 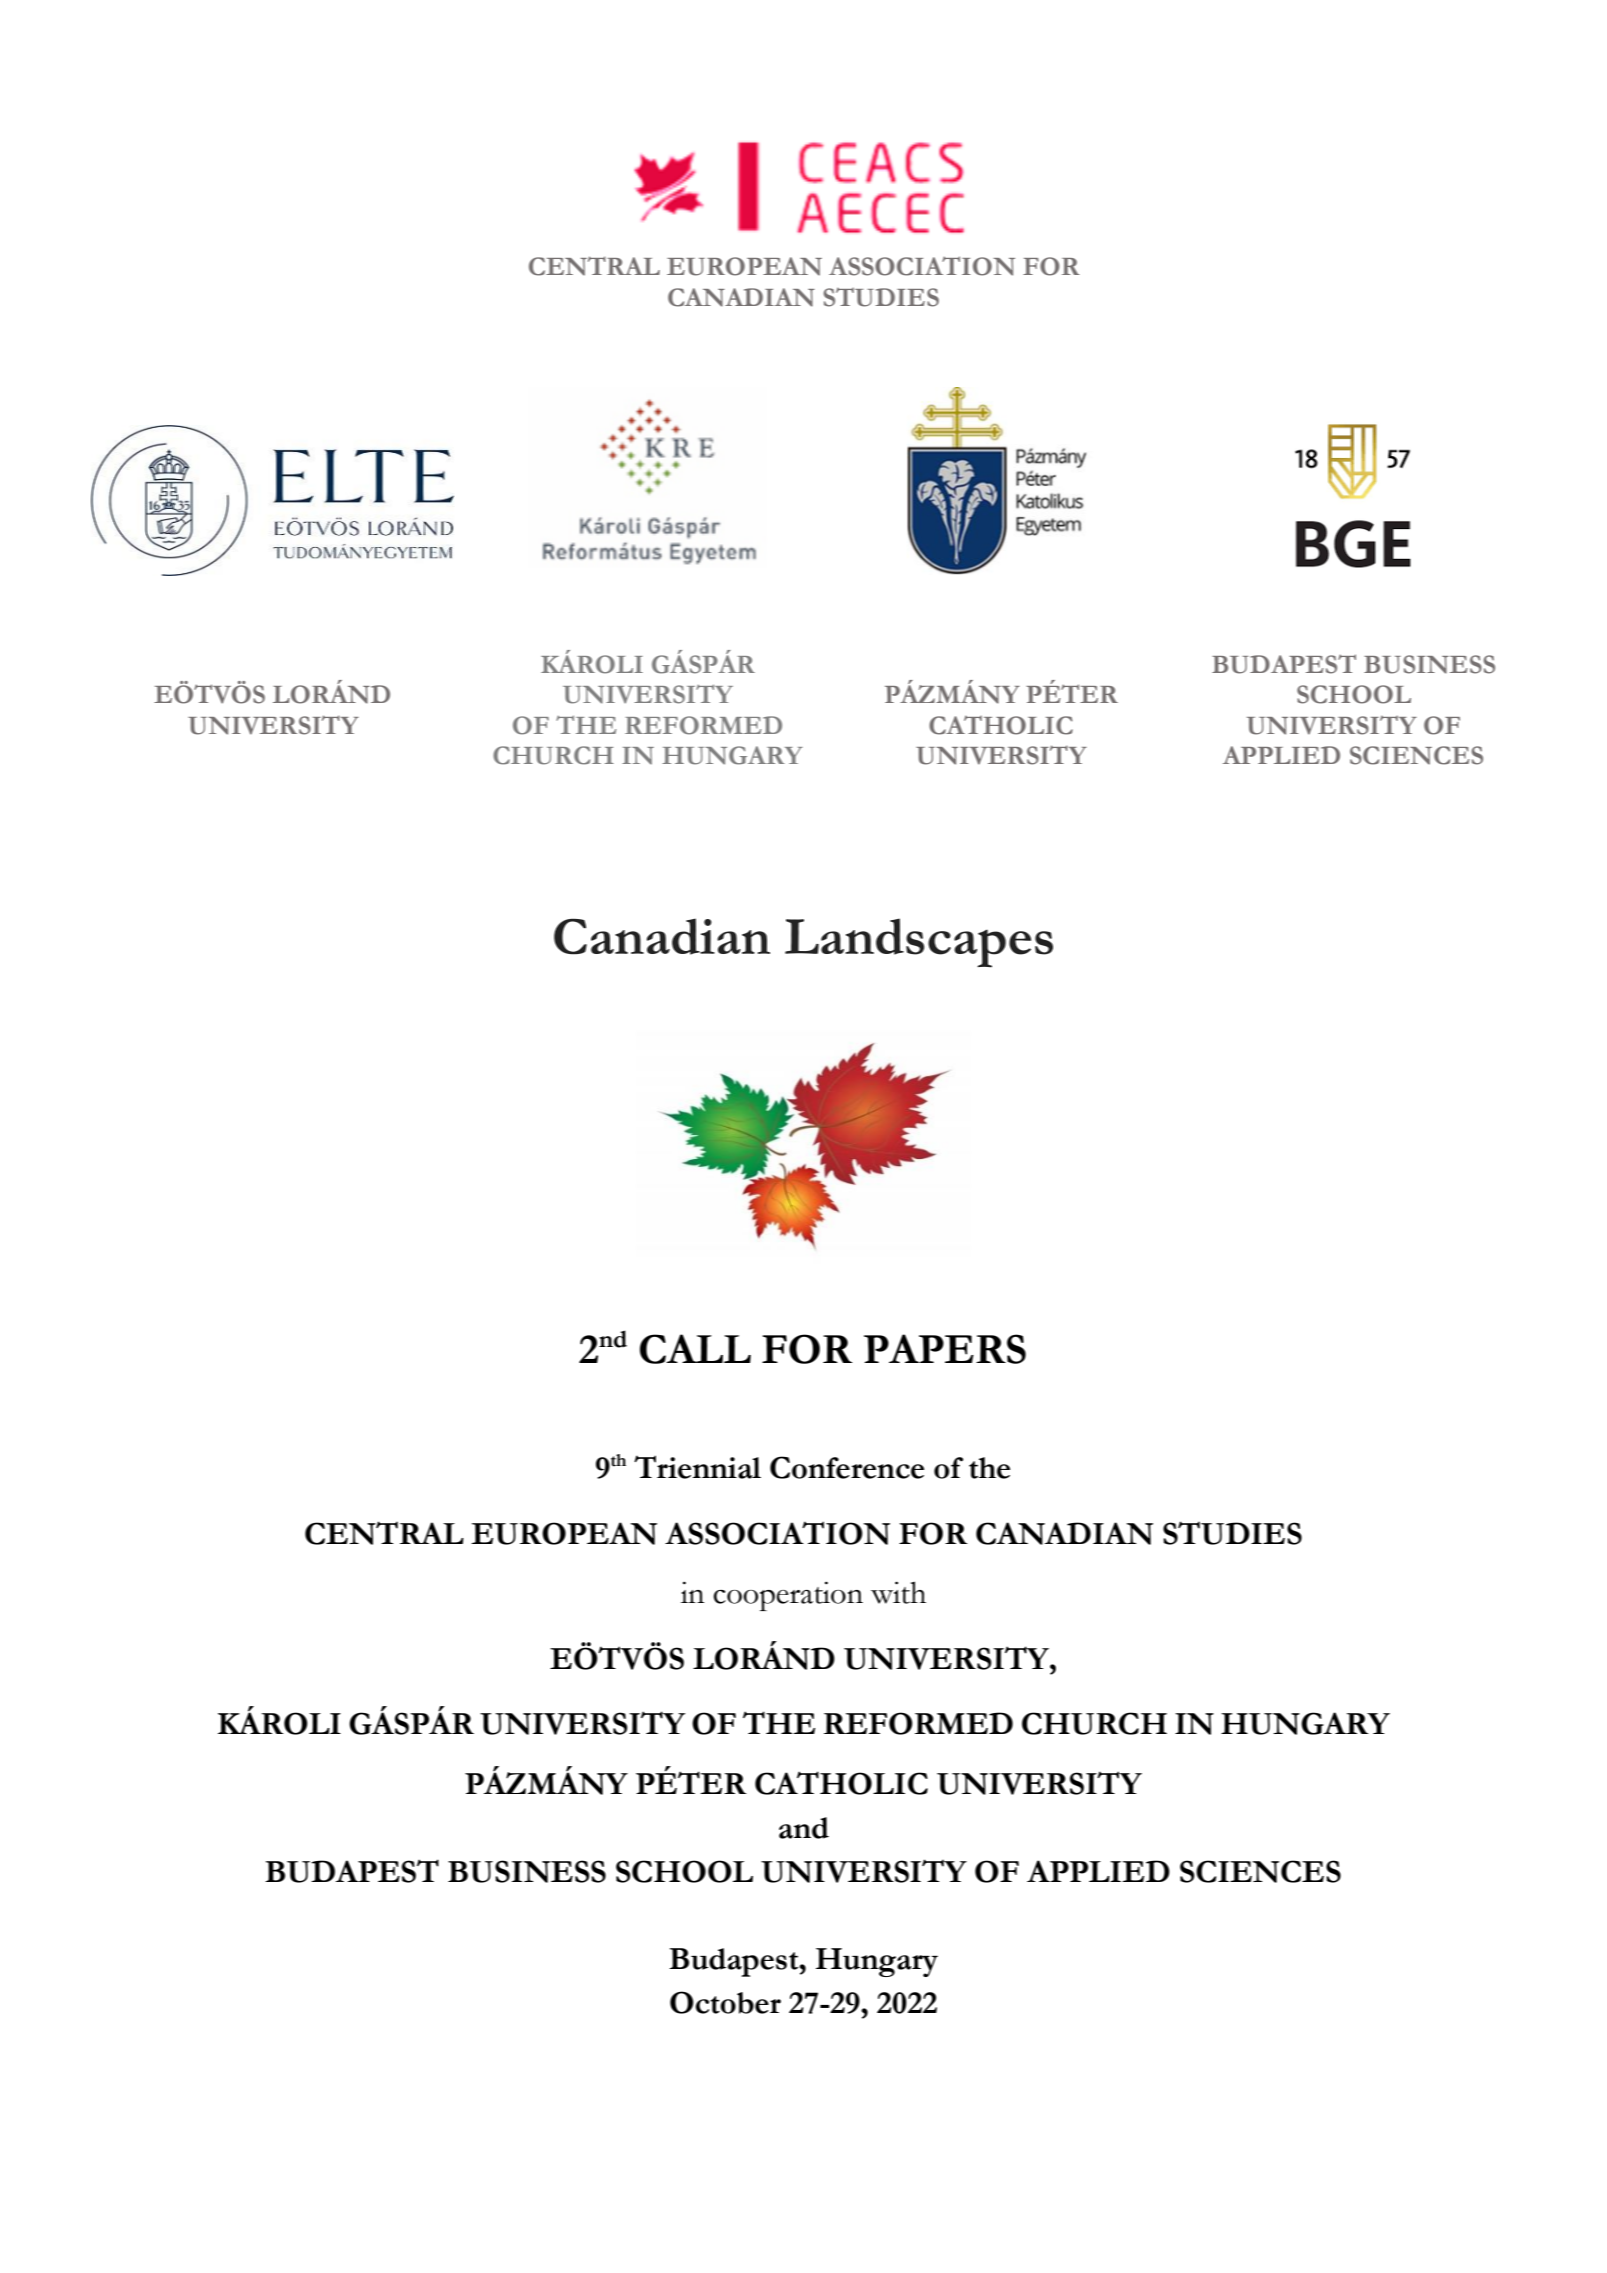 What do you see at coordinates (788, 1596) in the page?
I see `cooperation` at bounding box center [788, 1596].
